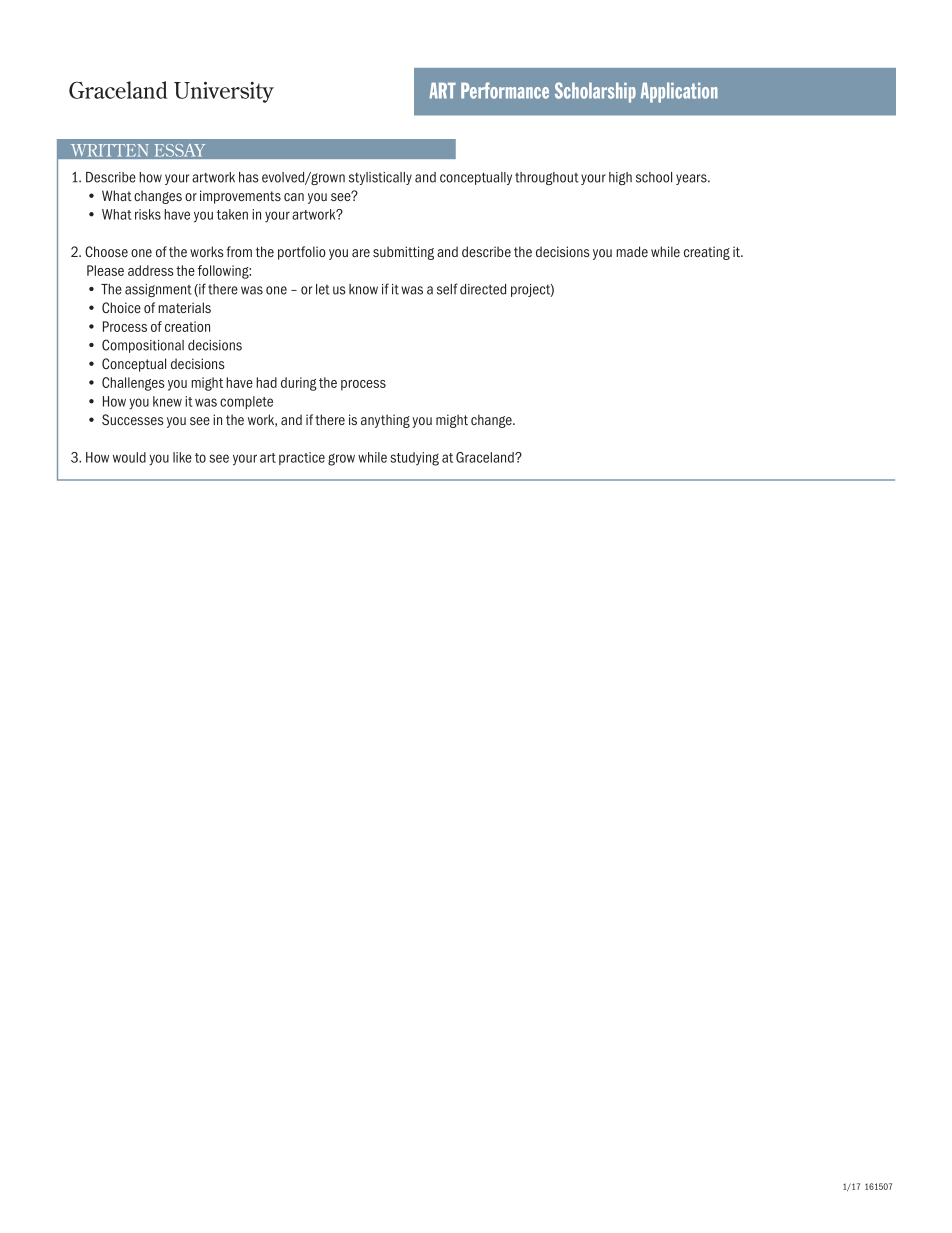 The image size is (952, 1233). I want to click on address, so click(151, 270).
